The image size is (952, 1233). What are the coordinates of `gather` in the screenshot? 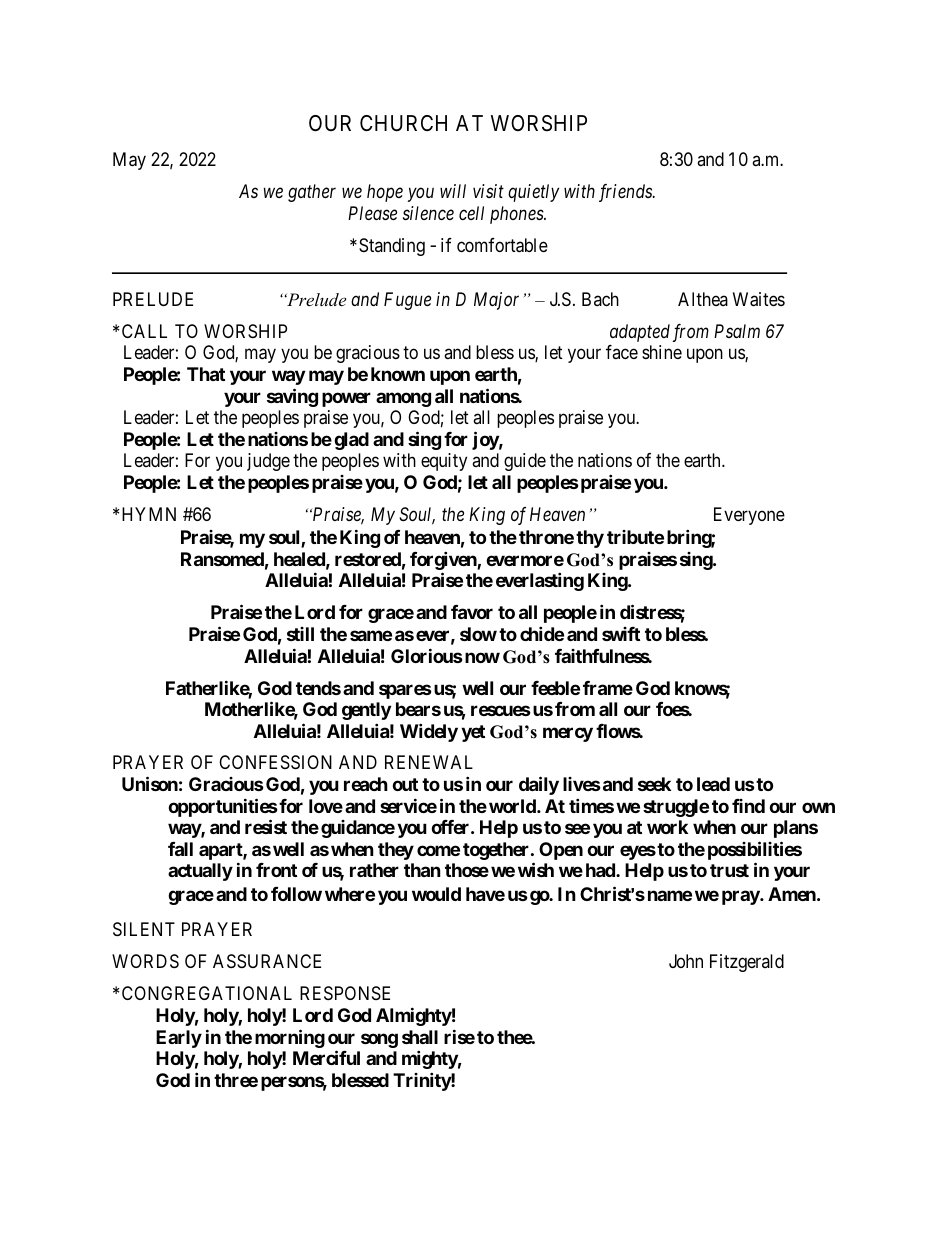 It's located at (312, 193).
